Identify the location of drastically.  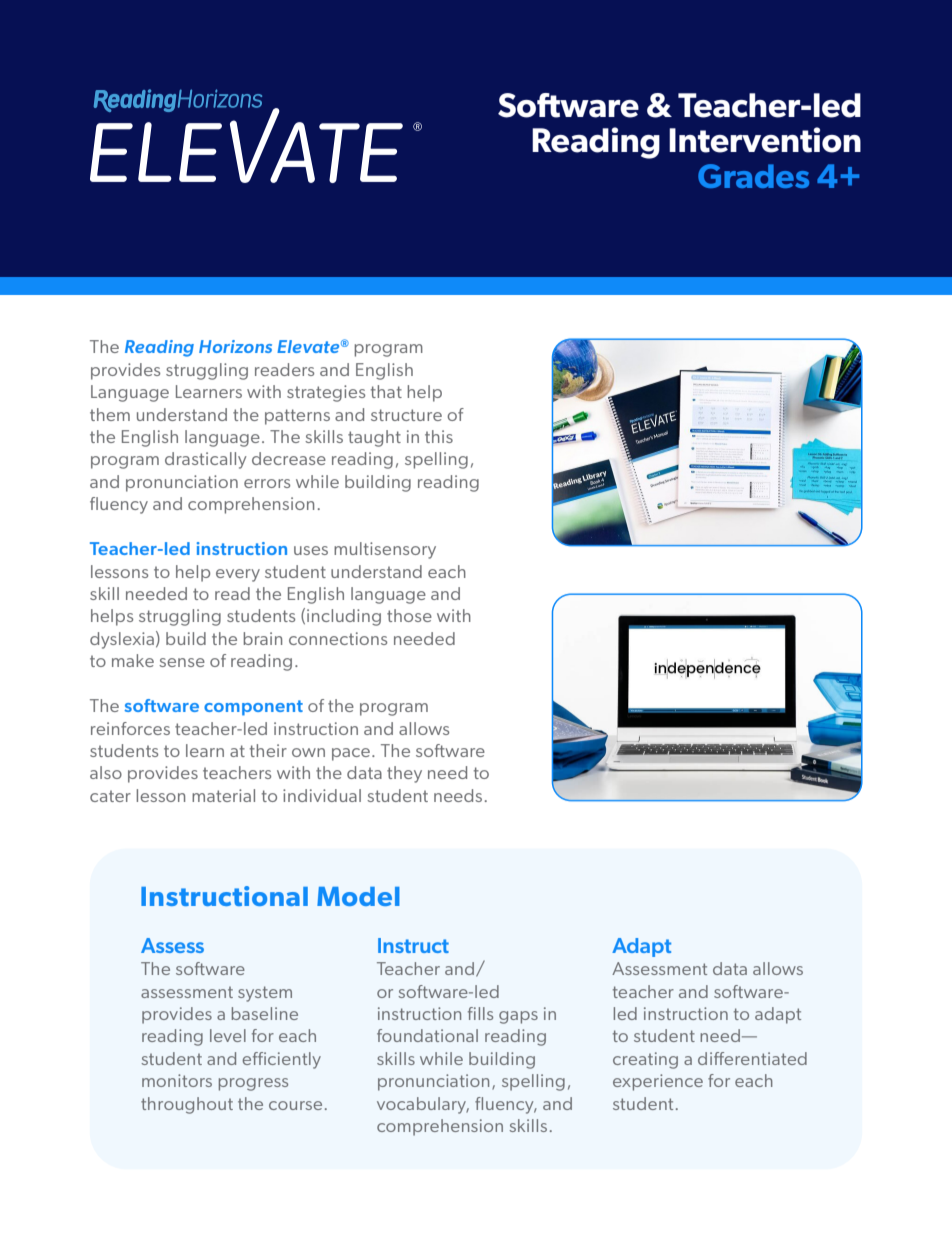
(206, 460).
